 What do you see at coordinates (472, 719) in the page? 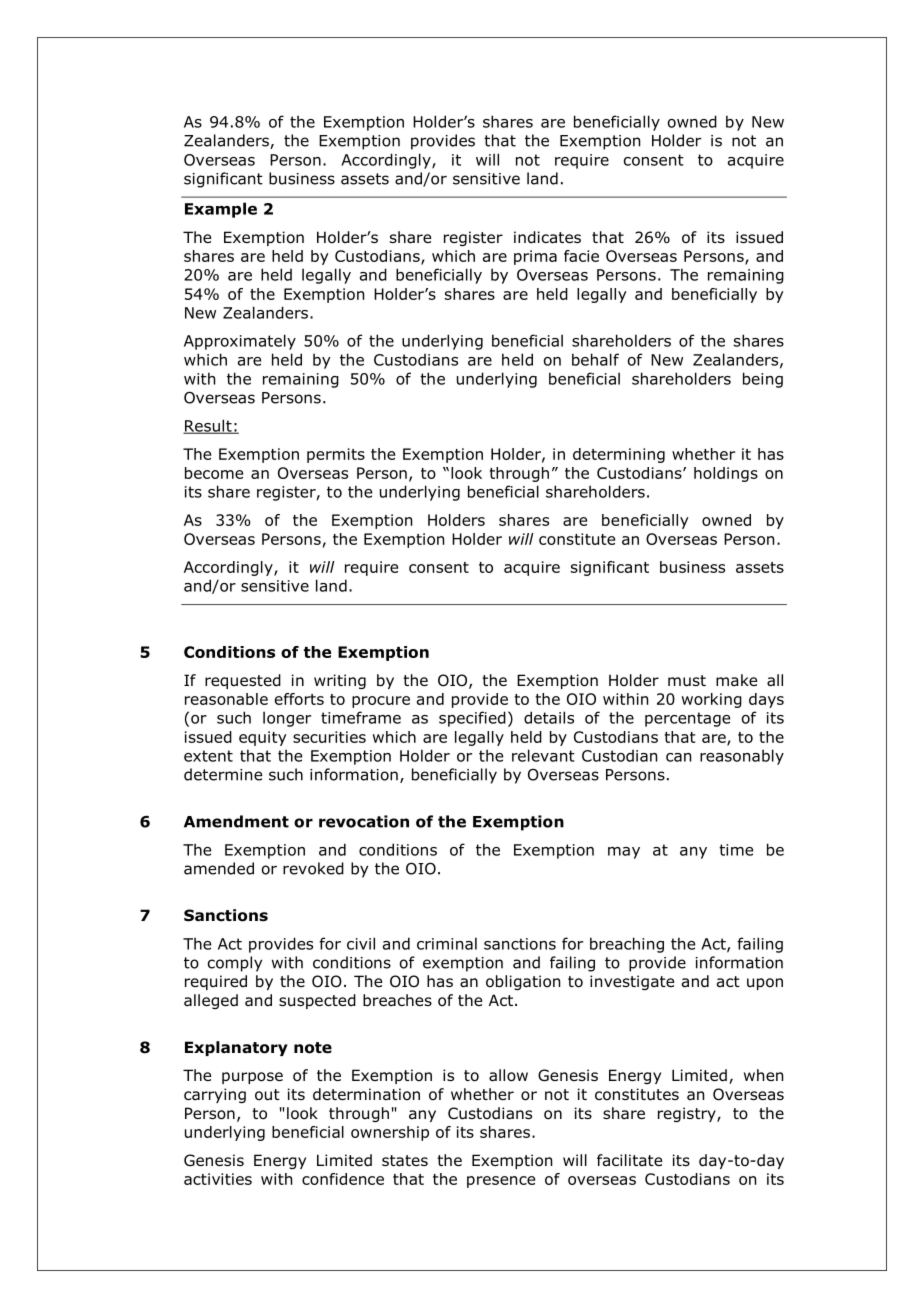
I see `specified` at bounding box center [472, 719].
